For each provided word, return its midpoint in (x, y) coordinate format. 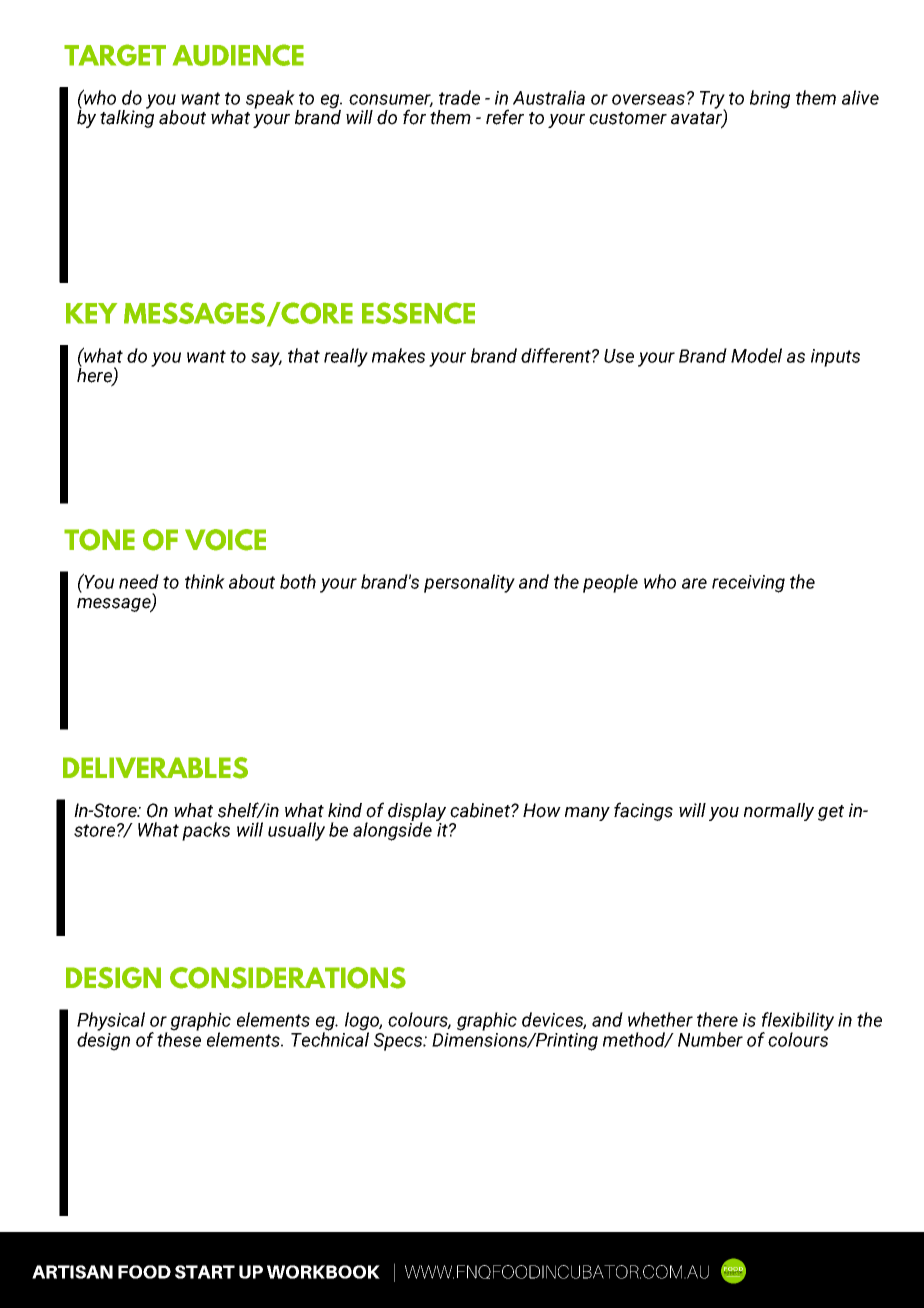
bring (770, 99)
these (179, 1038)
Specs (399, 1042)
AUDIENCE (238, 55)
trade (459, 97)
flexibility (797, 1022)
